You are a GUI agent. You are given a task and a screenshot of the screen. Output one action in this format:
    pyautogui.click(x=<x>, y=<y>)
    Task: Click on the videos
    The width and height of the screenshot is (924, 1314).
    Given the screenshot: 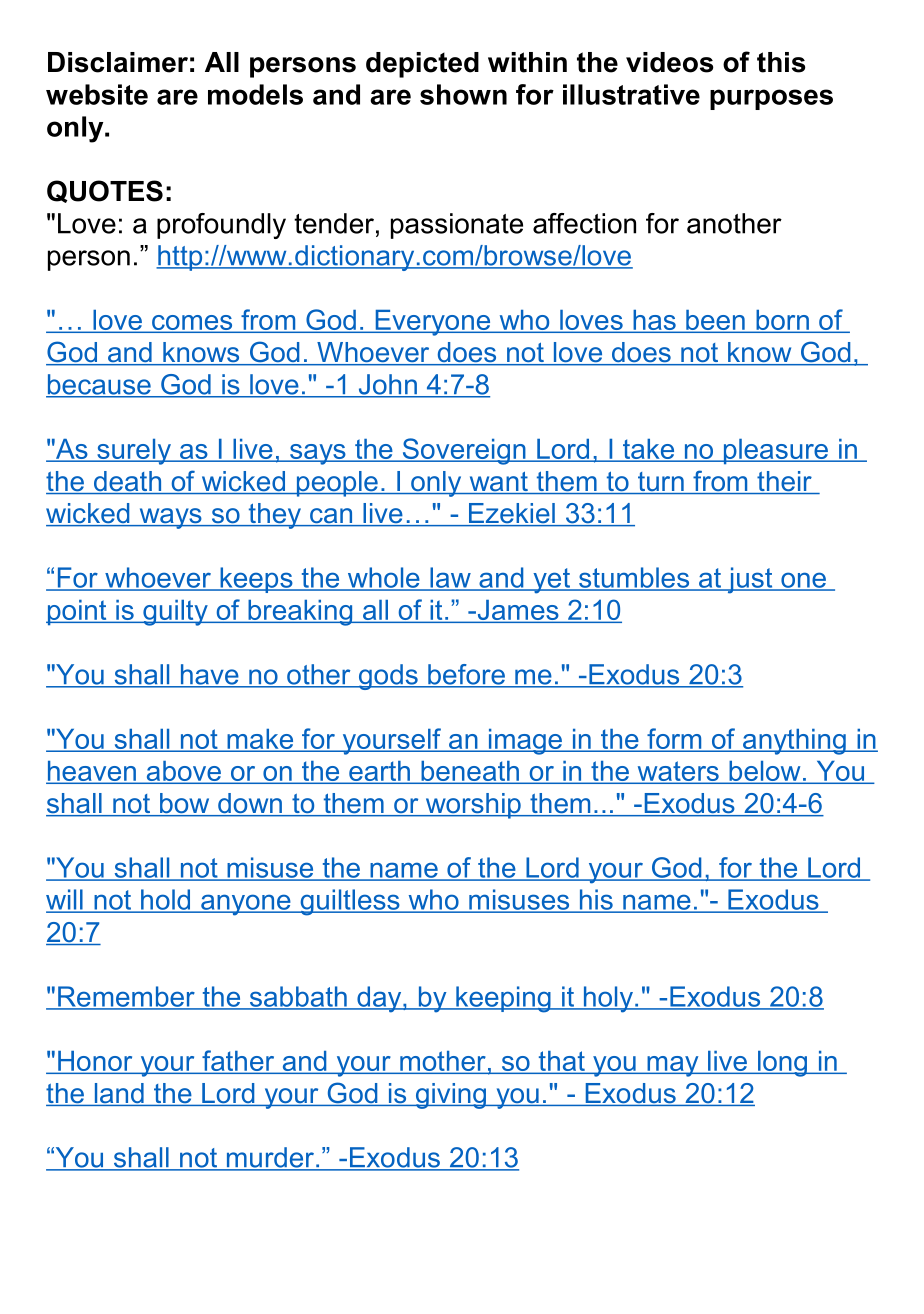 What is the action you would take?
    pyautogui.click(x=670, y=62)
